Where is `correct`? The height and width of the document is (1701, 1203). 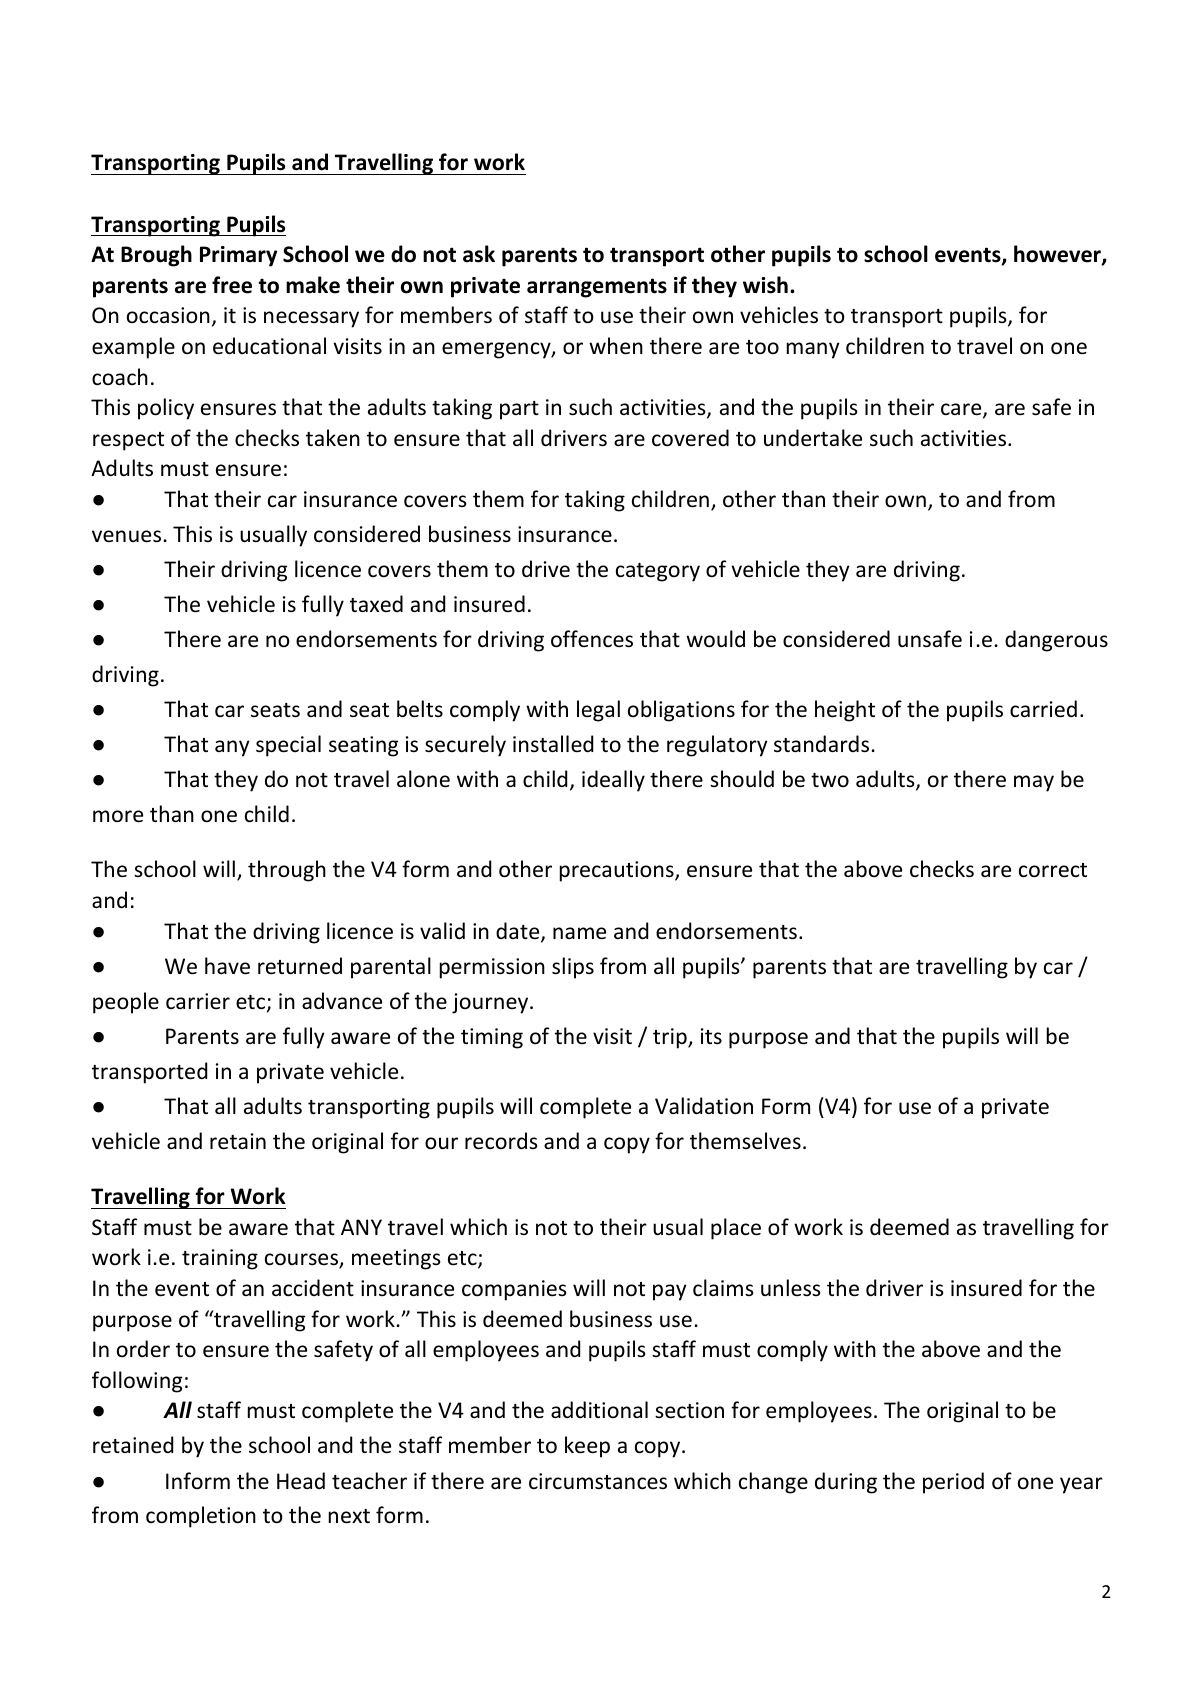
correct is located at coordinates (1053, 870).
